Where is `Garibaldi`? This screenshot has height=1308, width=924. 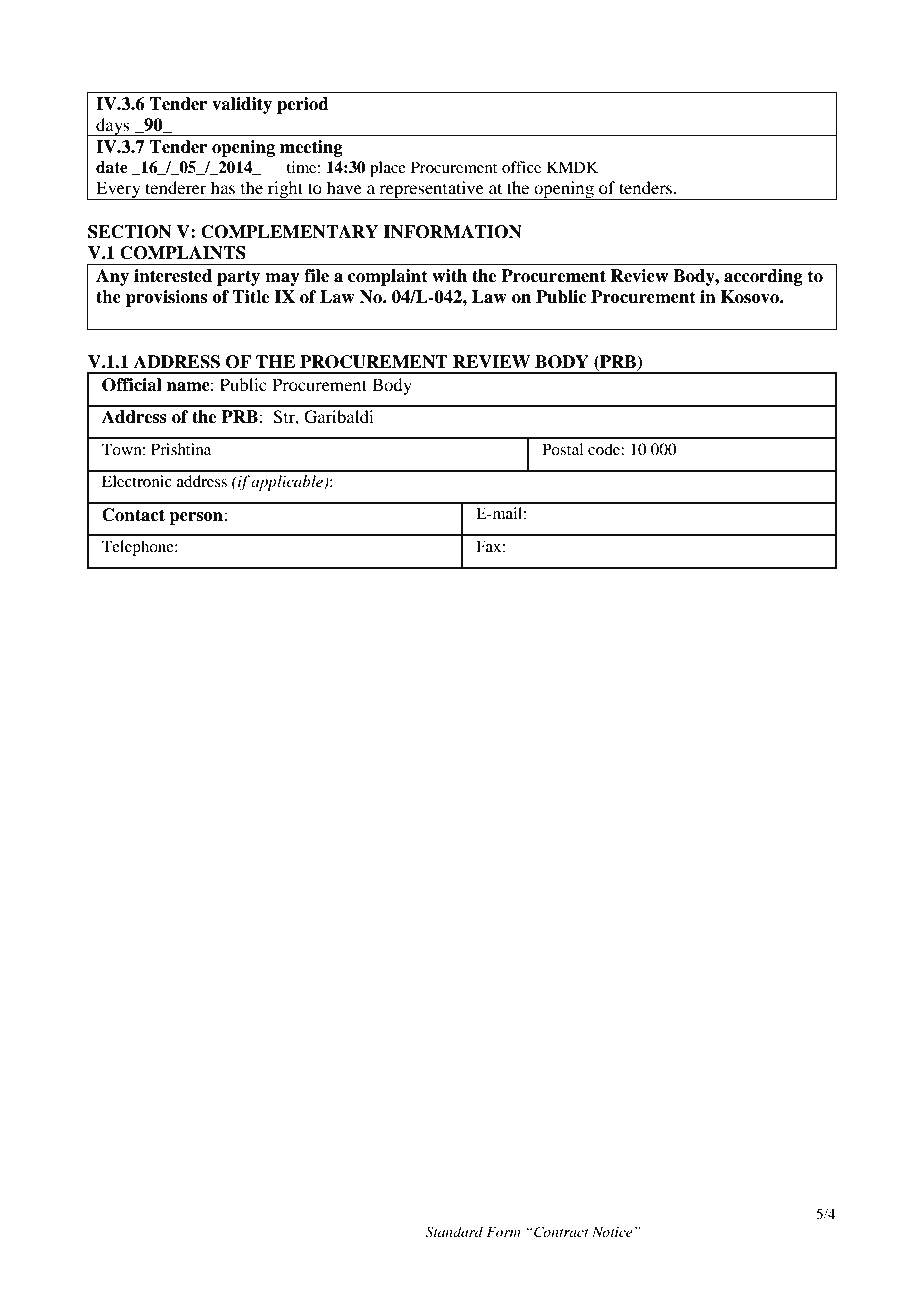
Garibaldi is located at coordinates (339, 417).
